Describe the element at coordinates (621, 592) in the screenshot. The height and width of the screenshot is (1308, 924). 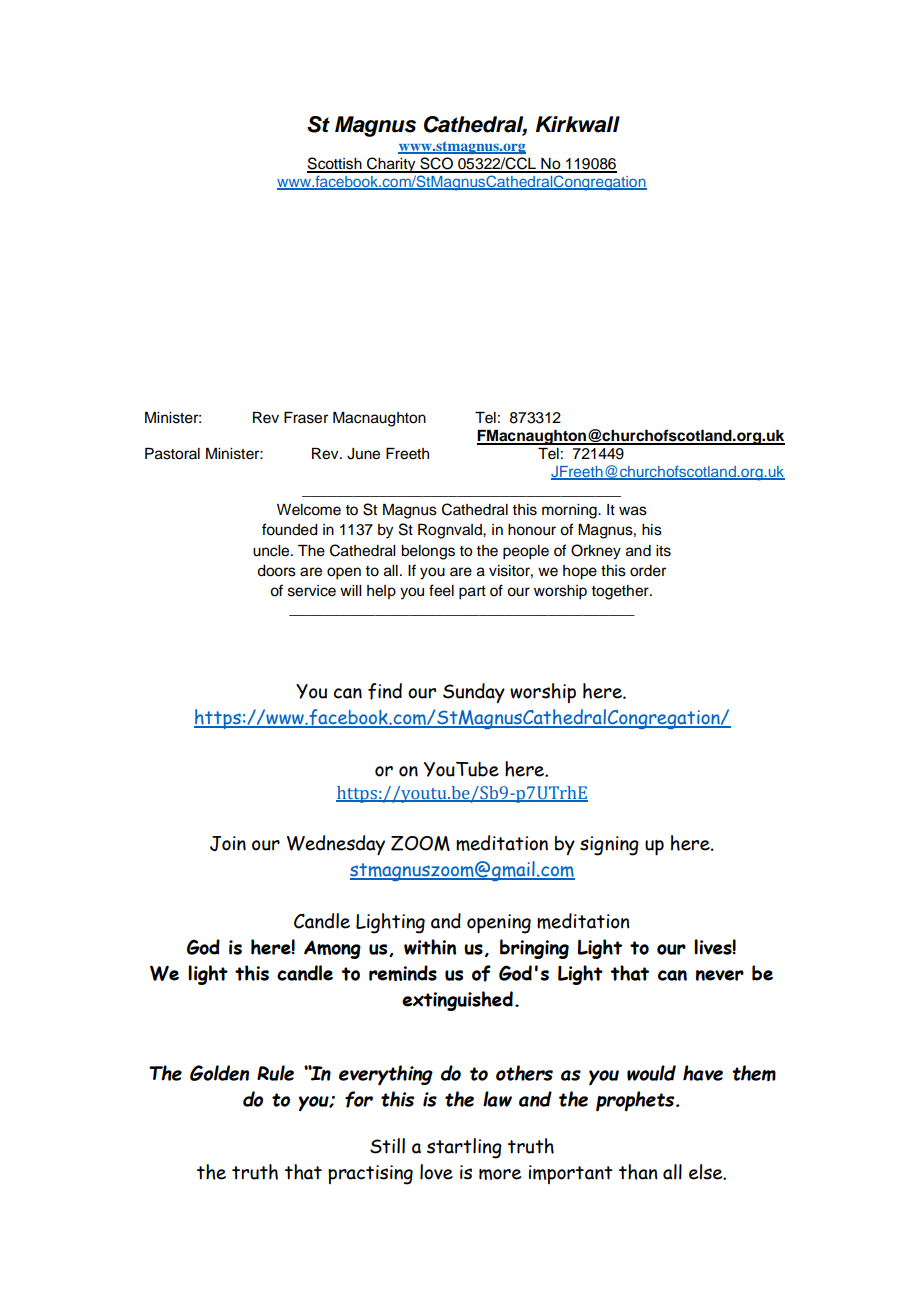
I see `together` at that location.
